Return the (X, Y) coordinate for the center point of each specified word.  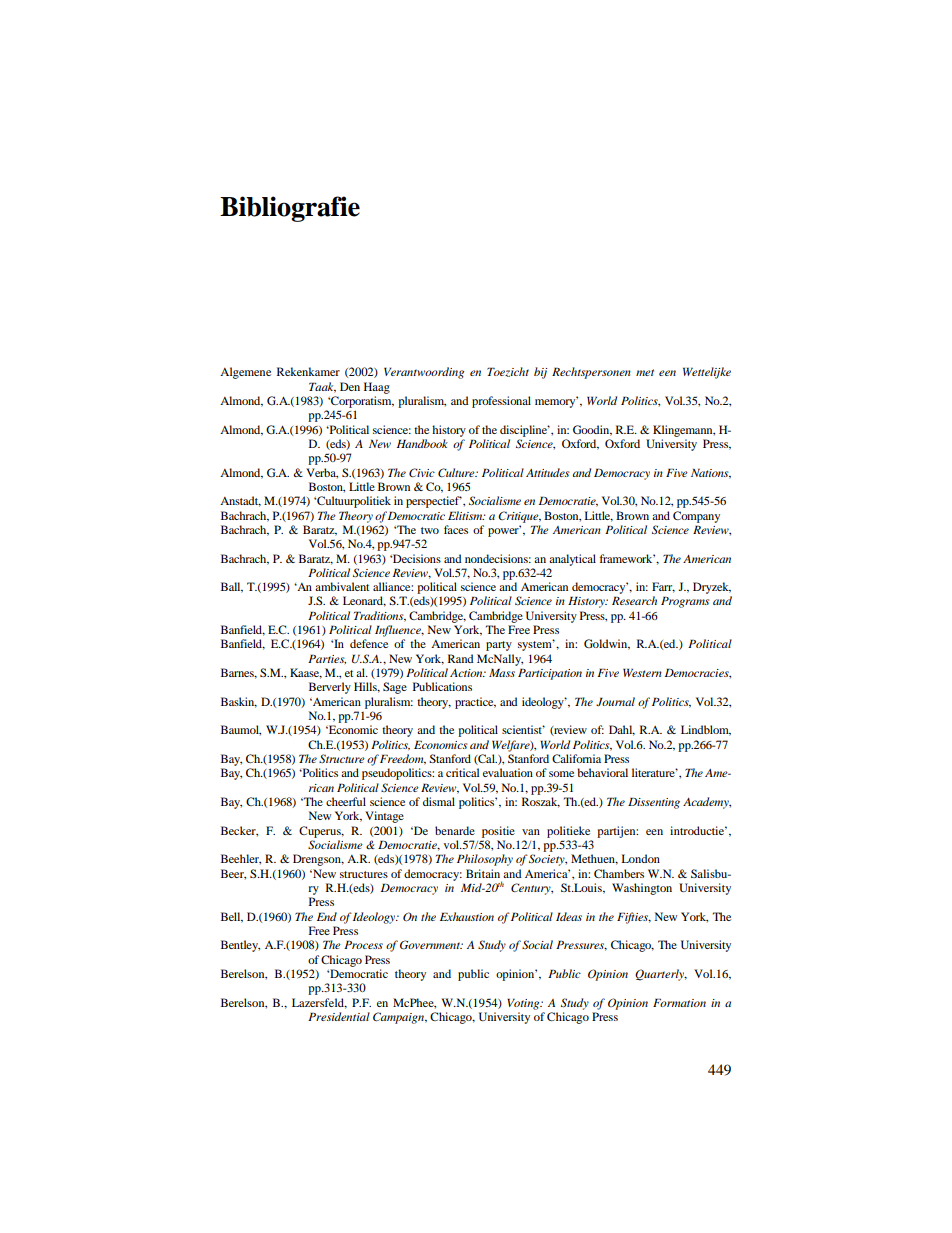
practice (475, 703)
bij (540, 373)
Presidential (339, 1016)
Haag (377, 388)
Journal (615, 701)
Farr (663, 587)
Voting (524, 1004)
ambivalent (342, 586)
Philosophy (485, 860)
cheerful (346, 801)
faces (456, 529)
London (641, 858)
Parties (327, 659)
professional (501, 402)
